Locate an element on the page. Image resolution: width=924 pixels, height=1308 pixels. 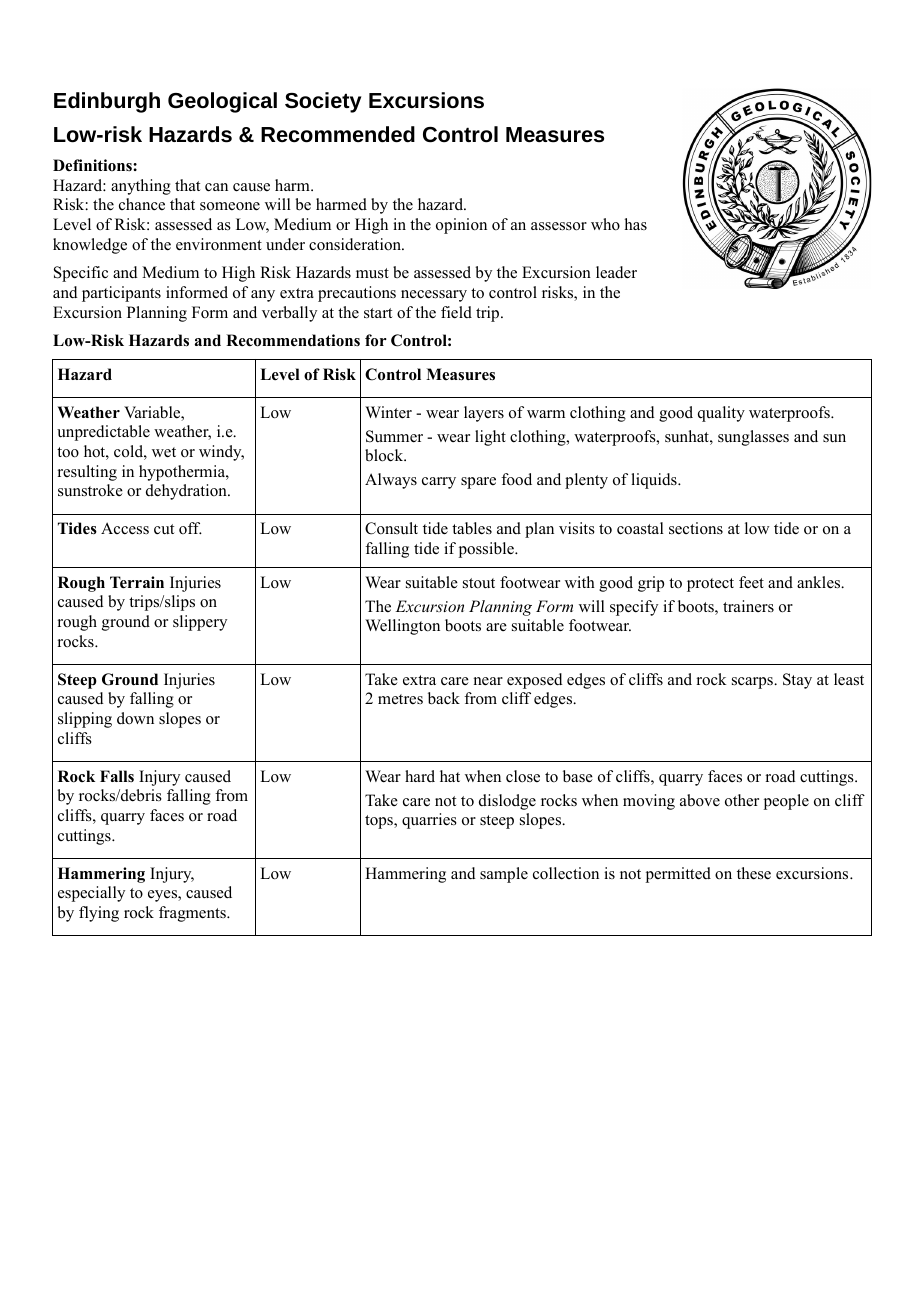
sample is located at coordinates (504, 875).
